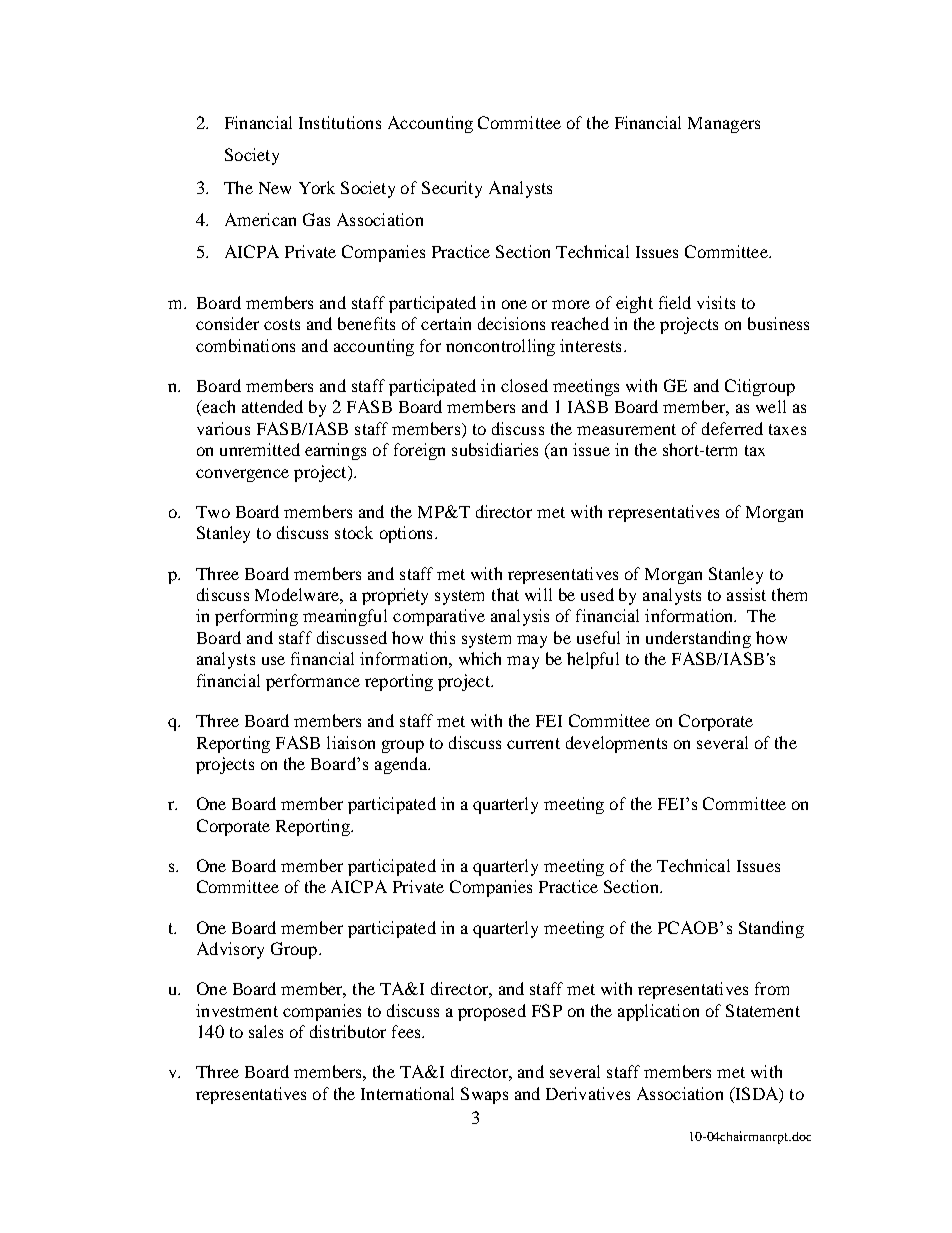 This screenshot has height=1233, width=952. Describe the element at coordinates (275, 188) in the screenshot. I see `New` at that location.
